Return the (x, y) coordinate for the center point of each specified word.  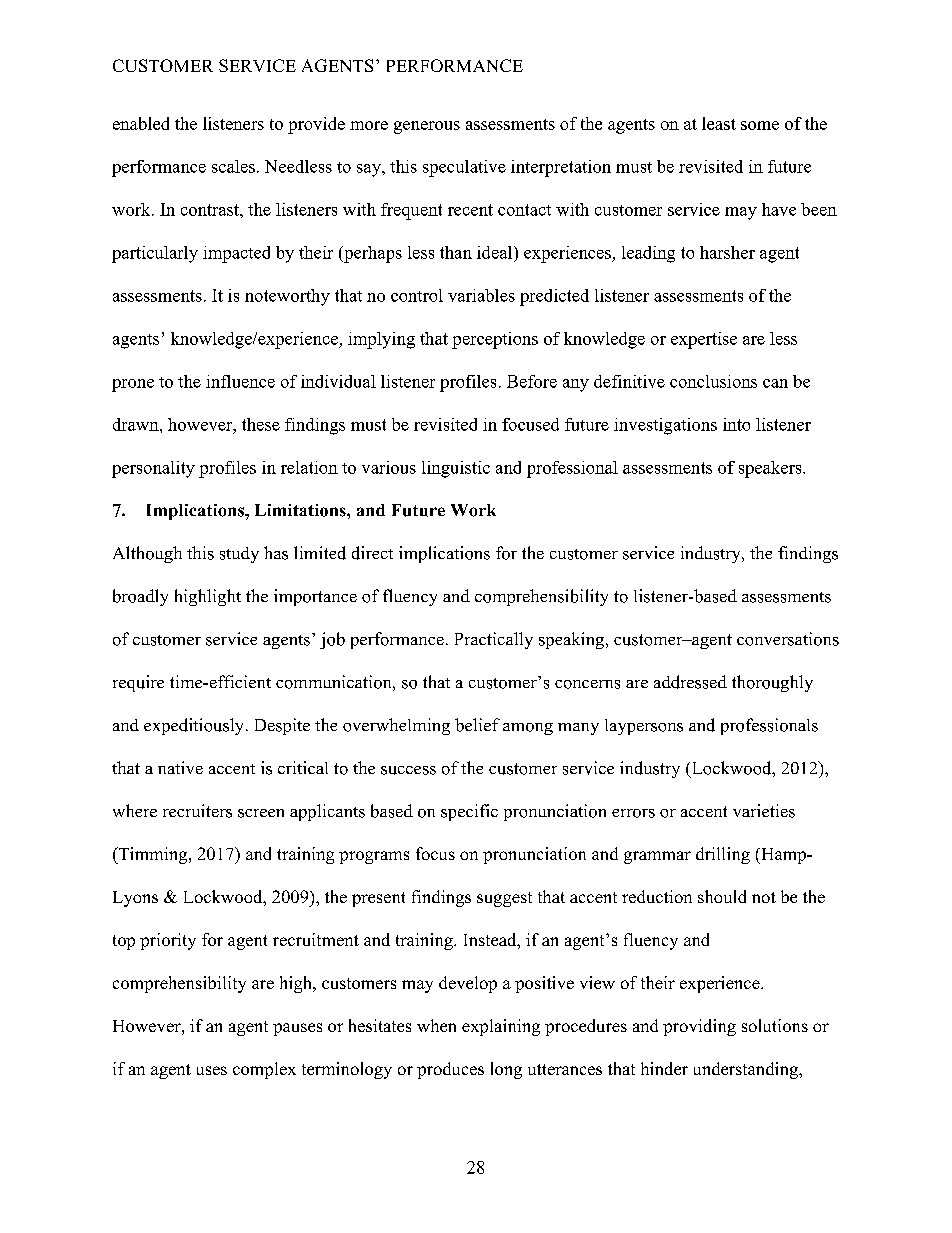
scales (233, 166)
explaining (501, 1027)
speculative (464, 168)
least (719, 123)
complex (264, 1070)
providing (699, 1027)
